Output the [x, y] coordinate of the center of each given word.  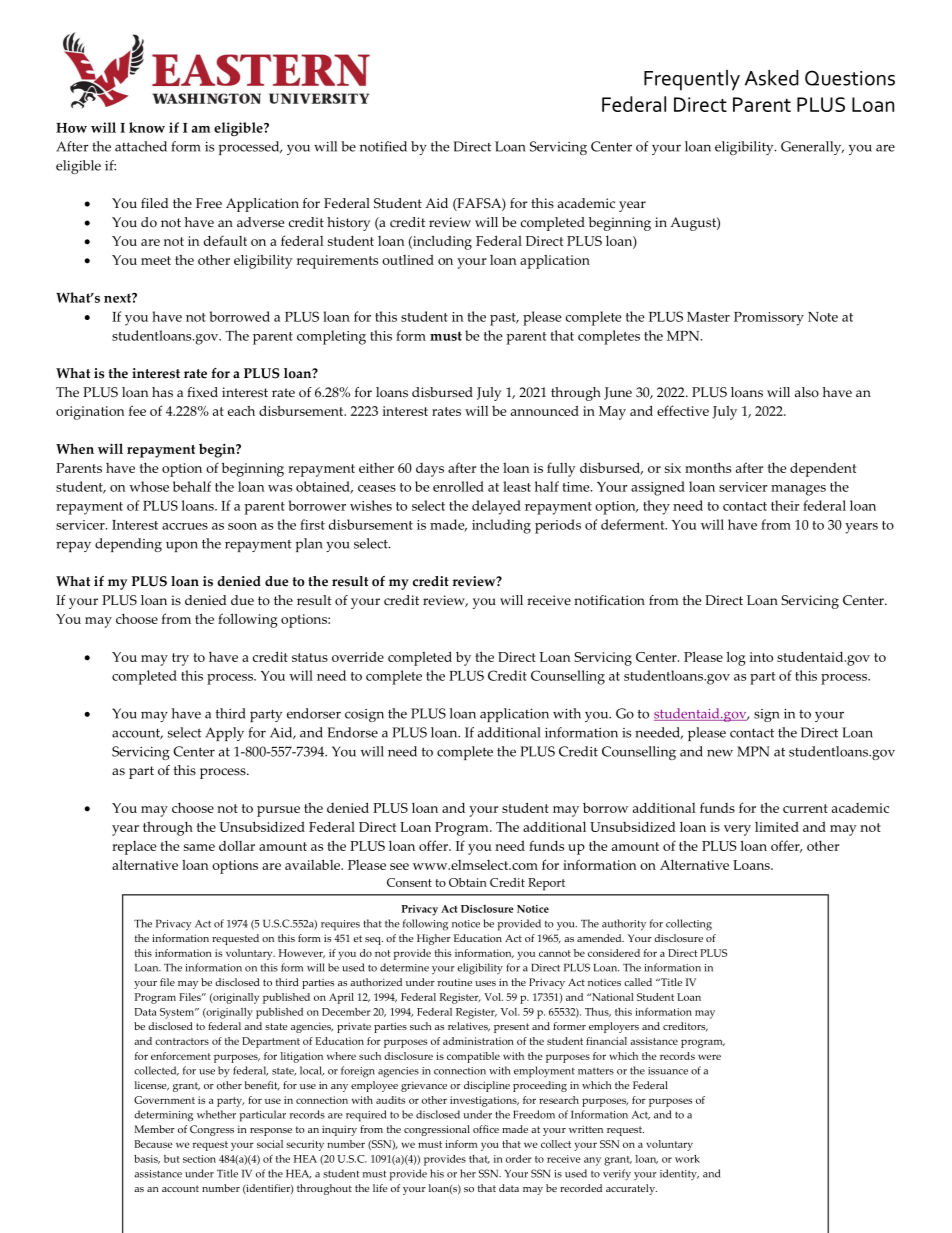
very [737, 830]
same [199, 847]
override [358, 656]
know [147, 127]
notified [383, 146]
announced [545, 410]
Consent [409, 882]
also [807, 392]
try [180, 659]
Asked [772, 78]
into [761, 657]
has [162, 392]
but [172, 1159]
